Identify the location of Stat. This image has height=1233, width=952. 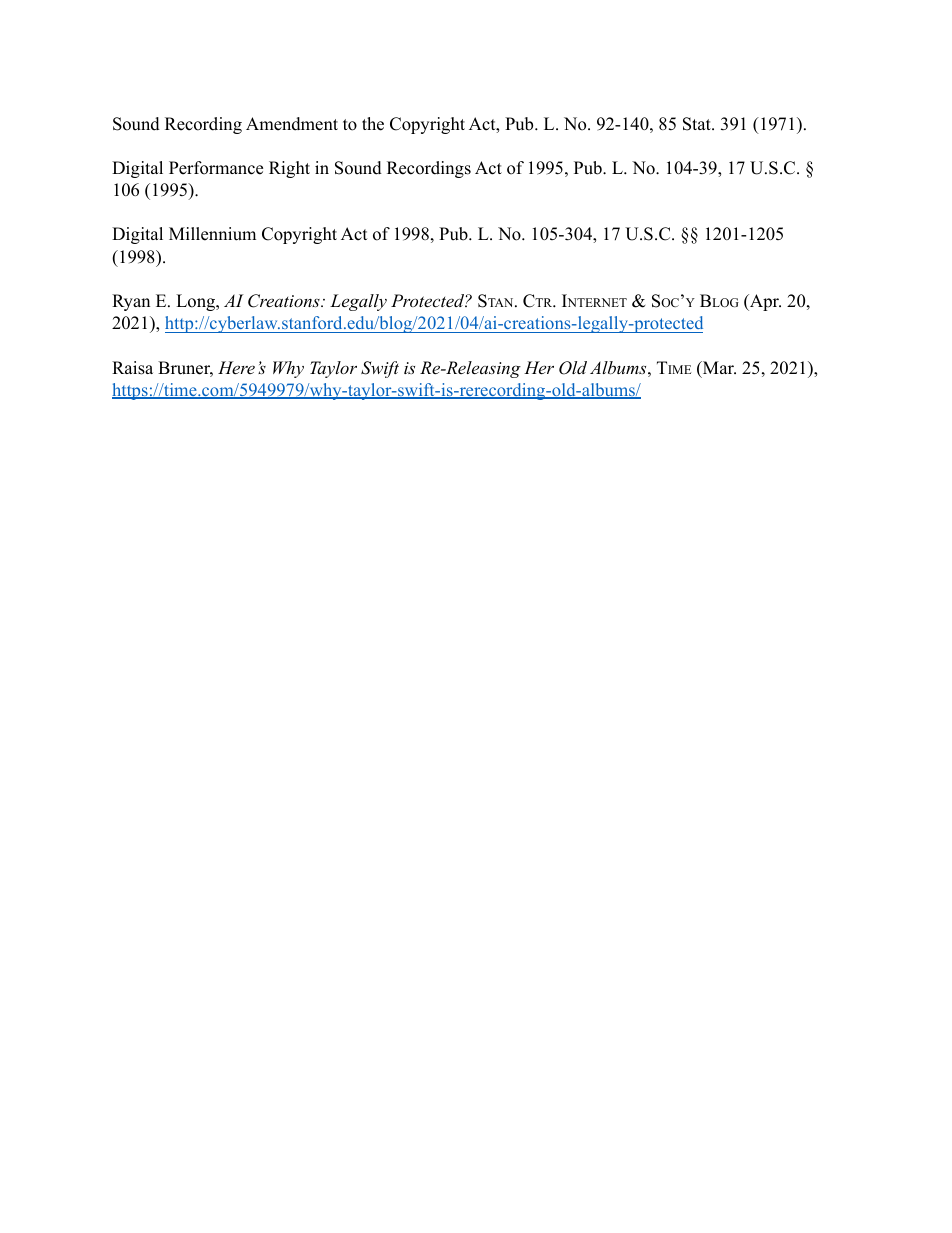
(698, 124).
